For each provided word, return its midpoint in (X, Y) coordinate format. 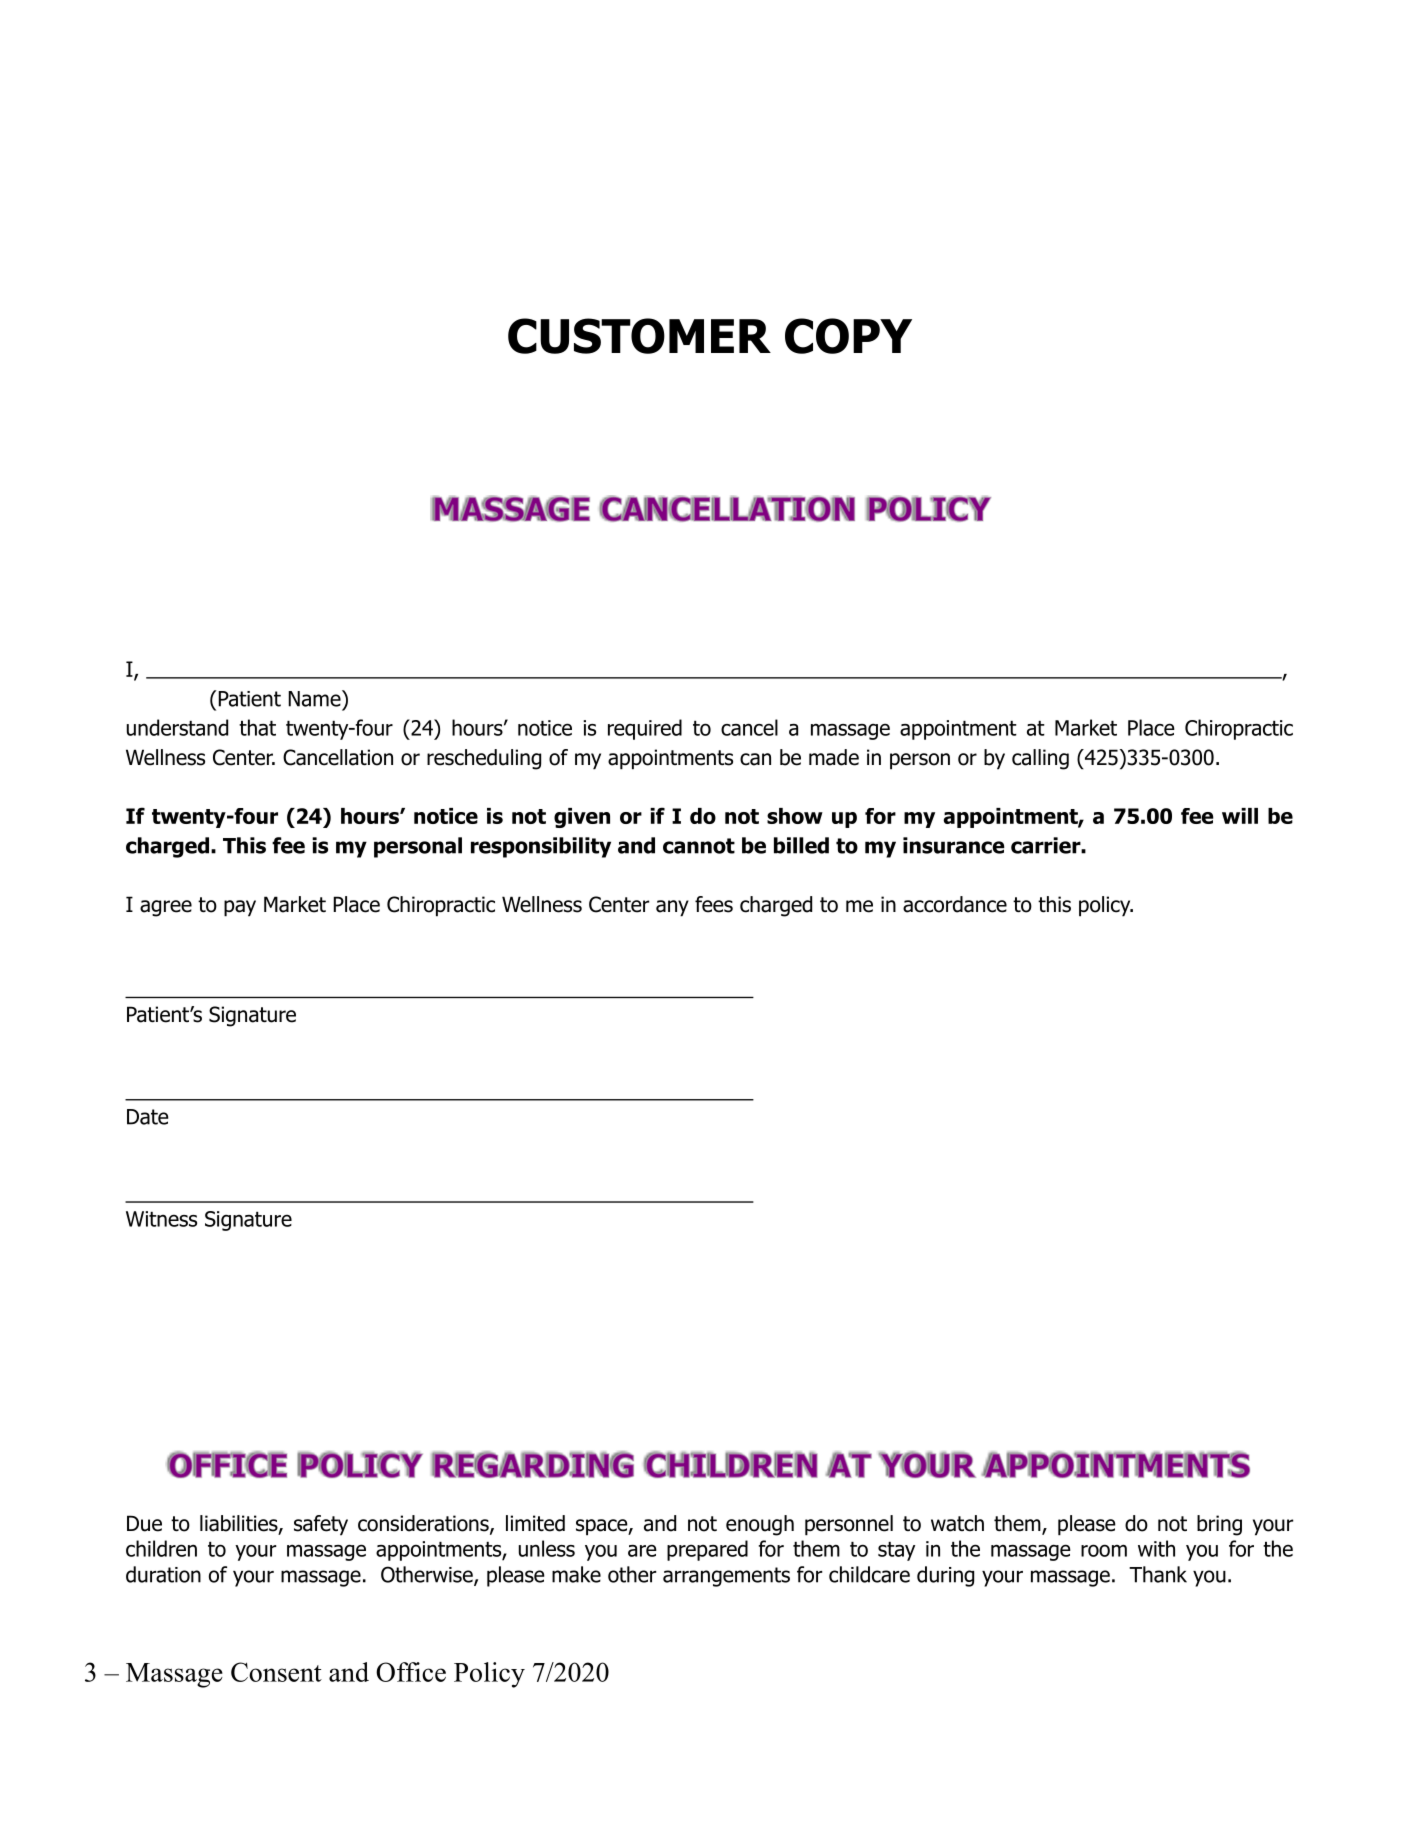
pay (240, 908)
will (1240, 816)
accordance (955, 904)
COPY (848, 336)
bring (1219, 1525)
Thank (1158, 1574)
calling (1040, 759)
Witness (161, 1219)
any (672, 908)
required (645, 729)
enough (760, 1525)
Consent (276, 1672)
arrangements (726, 1577)
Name (315, 698)
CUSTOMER (639, 336)
